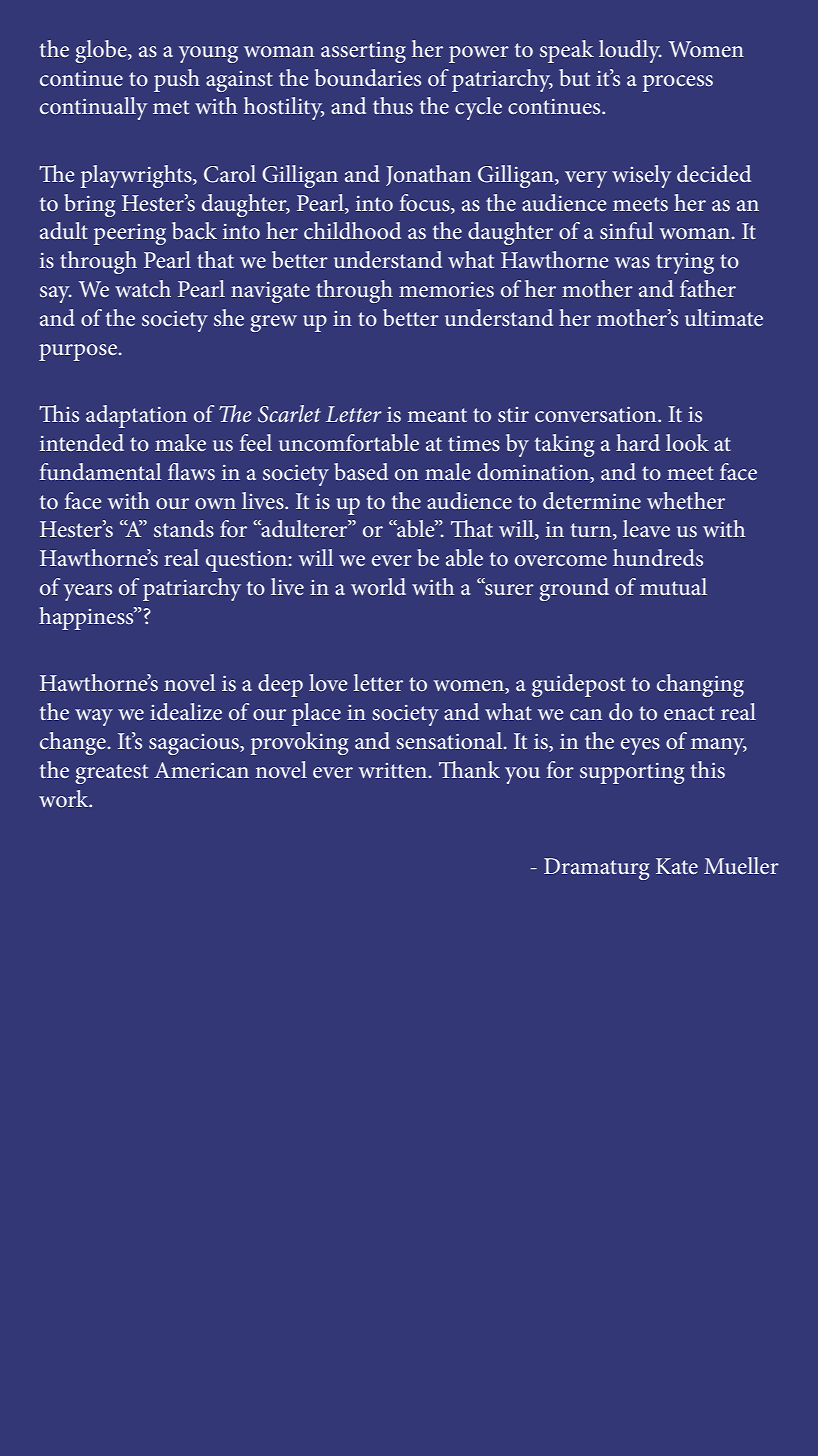 The width and height of the screenshot is (818, 1456). Describe the element at coordinates (361, 472) in the screenshot. I see `based` at that location.
